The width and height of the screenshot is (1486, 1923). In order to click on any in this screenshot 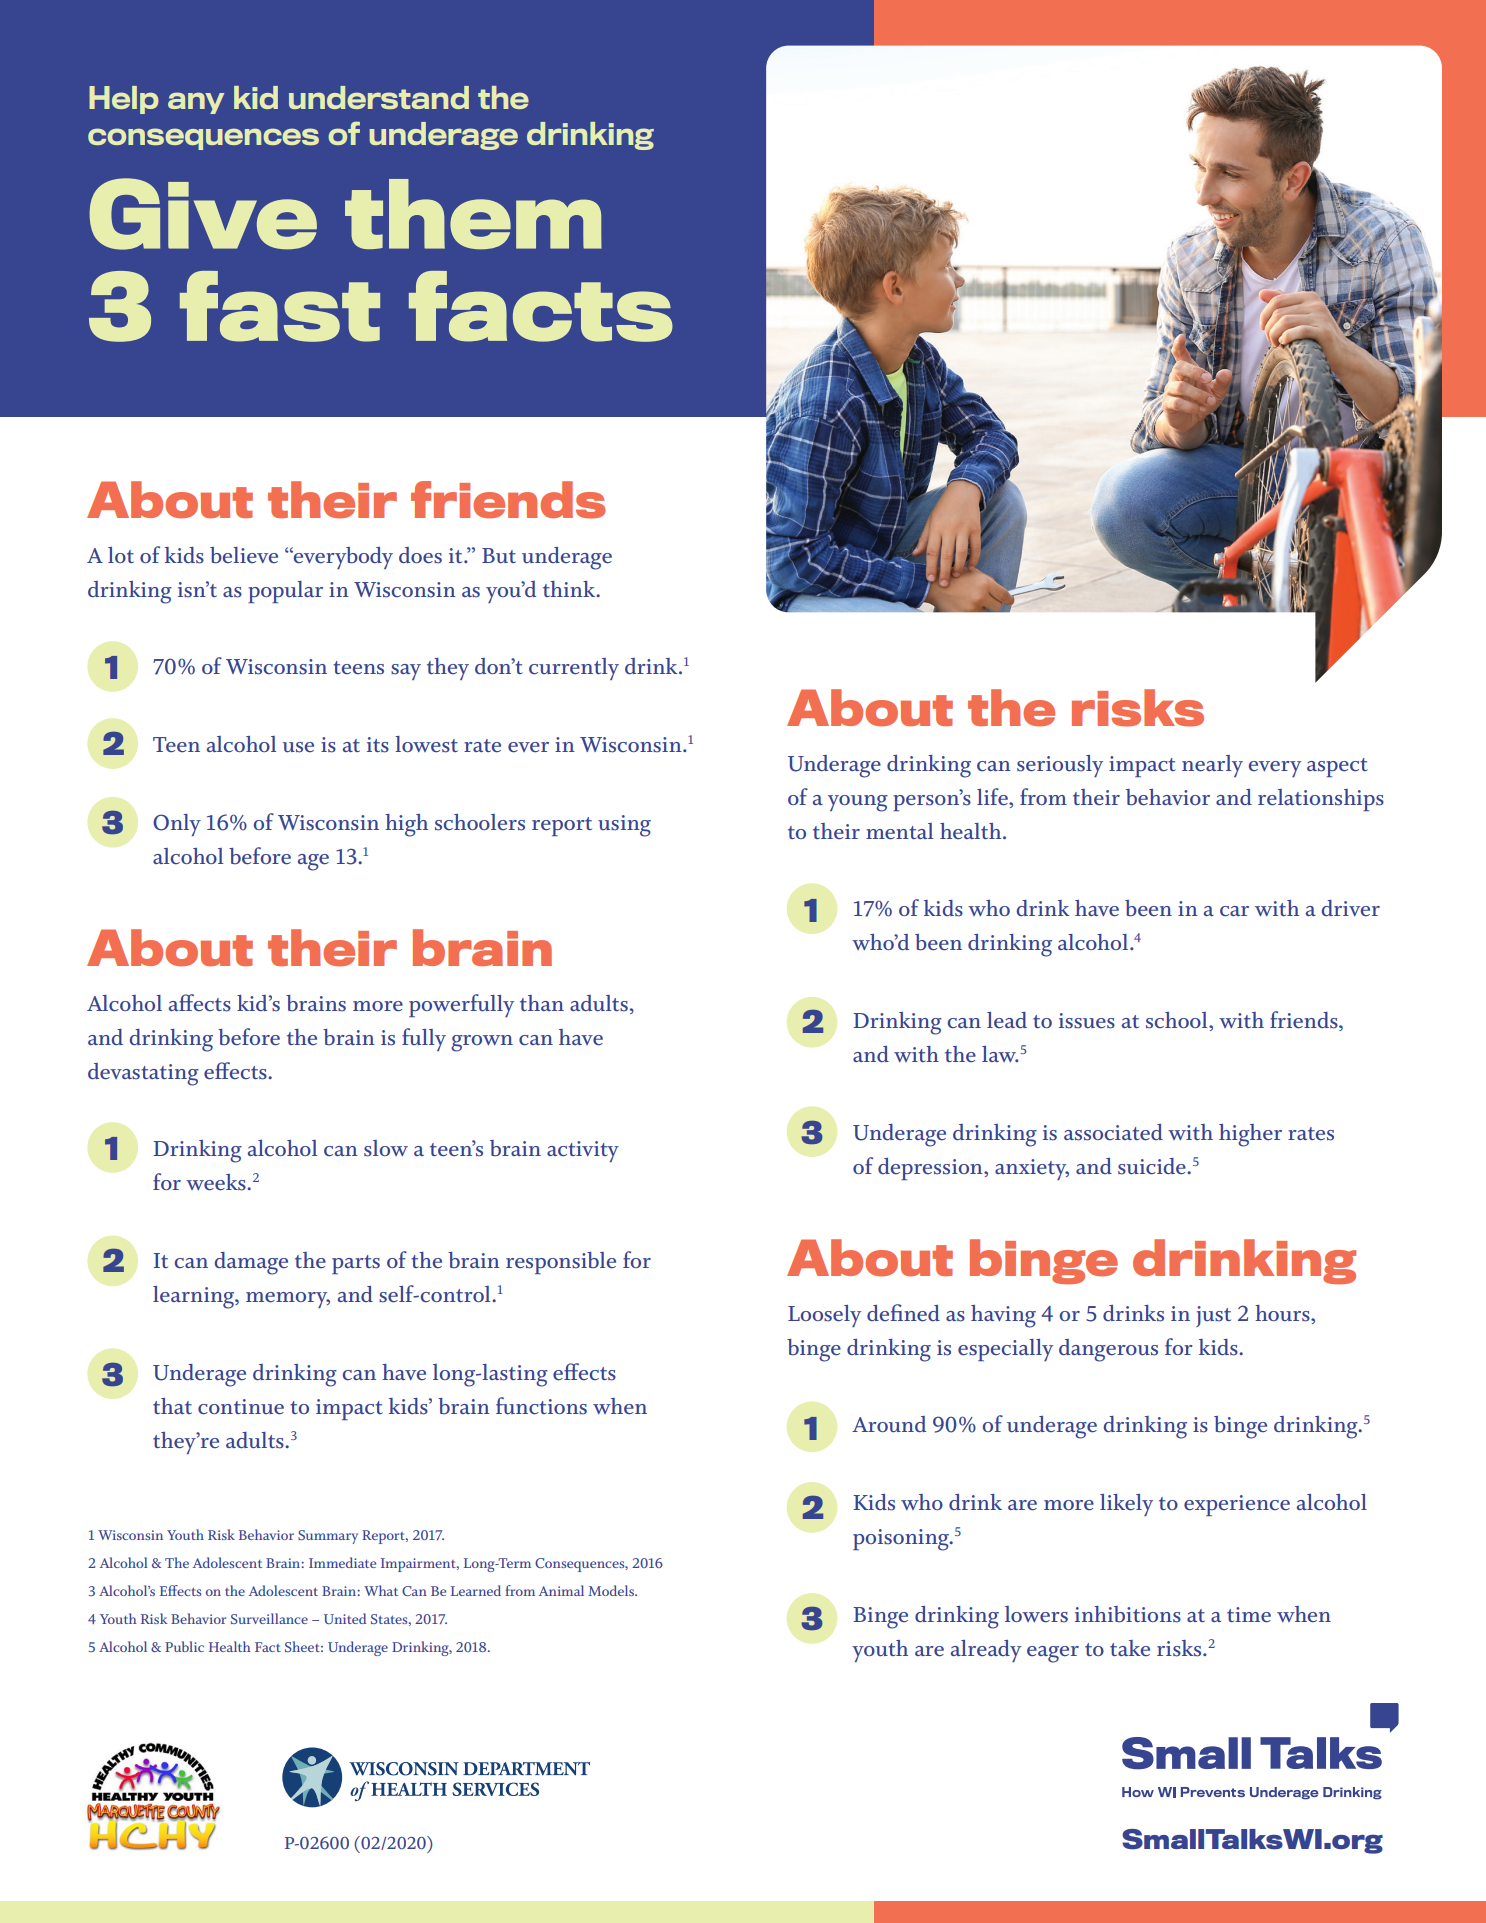, I will do `click(196, 103)`.
